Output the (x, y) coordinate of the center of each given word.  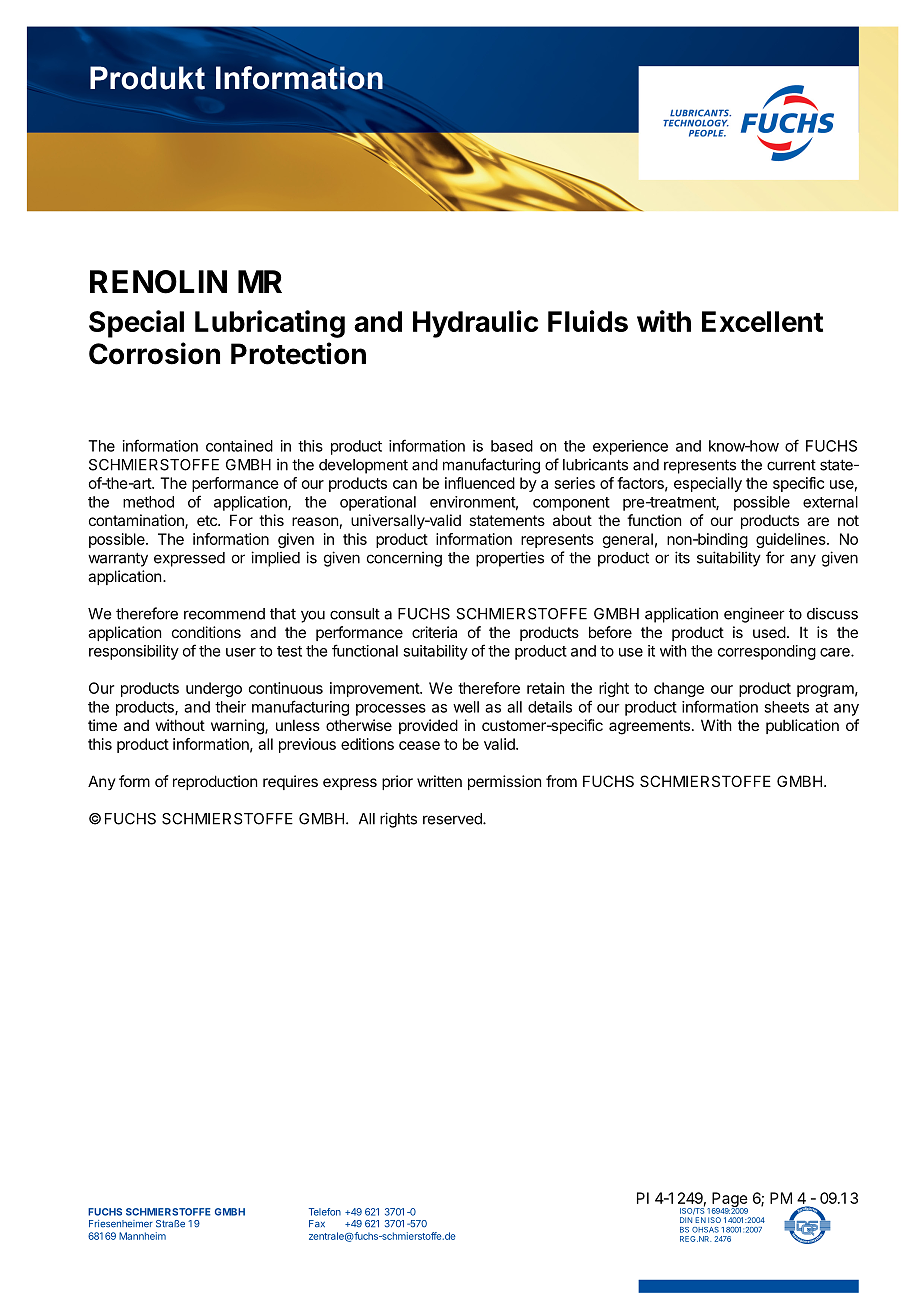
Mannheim (142, 1236)
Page (730, 1201)
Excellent (762, 321)
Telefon (325, 1212)
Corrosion (154, 353)
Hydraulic (475, 324)
